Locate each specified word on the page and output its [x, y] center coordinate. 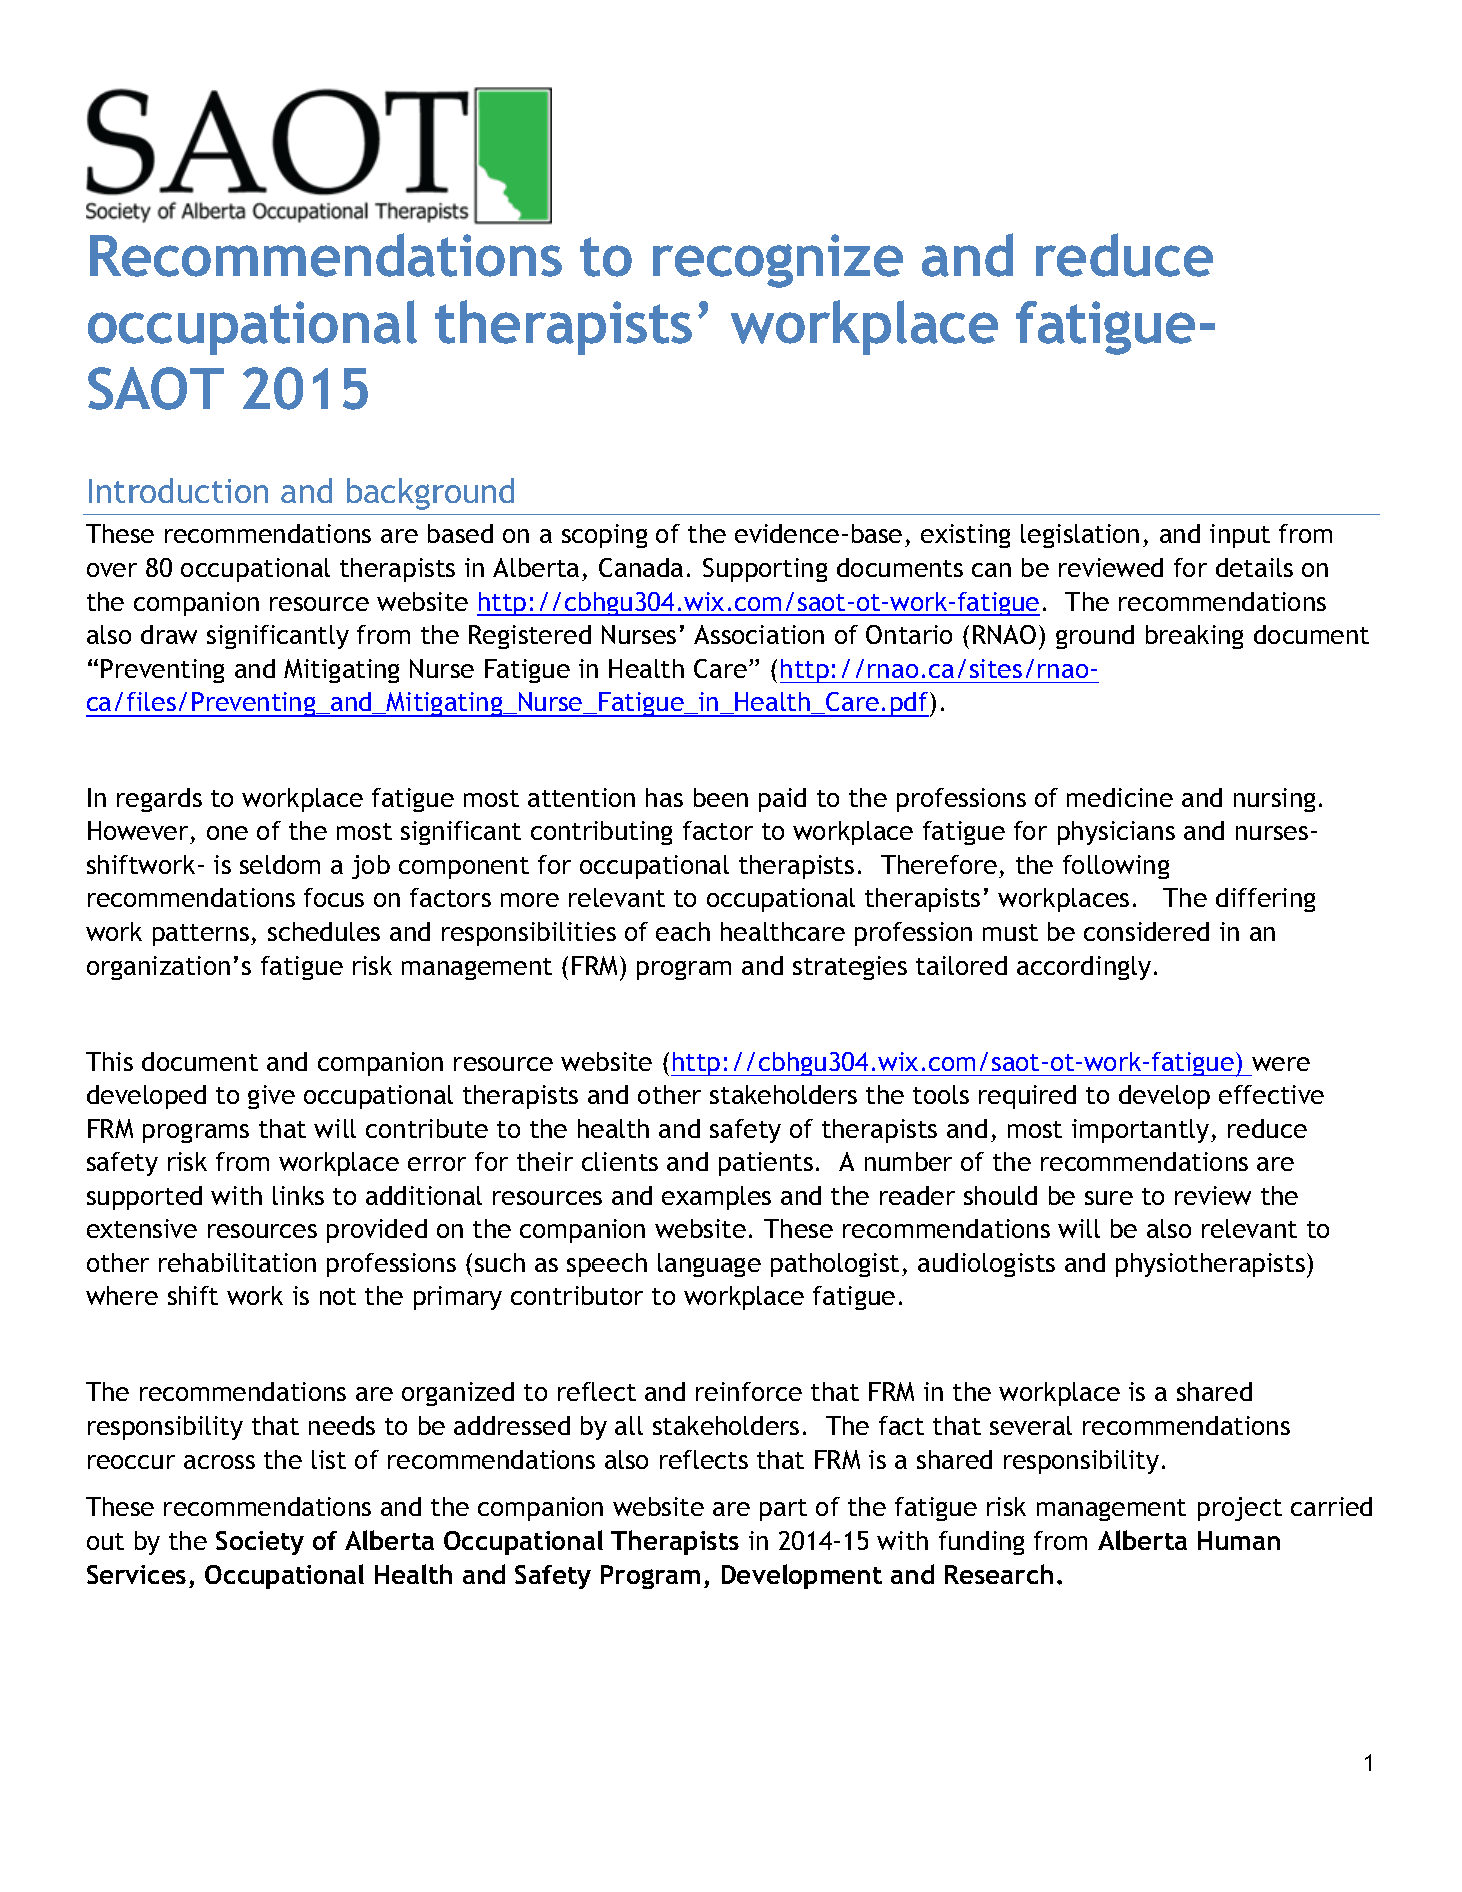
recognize [778, 261]
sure [1109, 1198]
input [1240, 536]
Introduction [178, 490]
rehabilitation [237, 1262]
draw [169, 634]
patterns [202, 935]
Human [1239, 1540]
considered [1146, 931]
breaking [1194, 637]
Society [260, 1543]
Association [759, 634]
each [683, 931]
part [783, 1510]
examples [716, 1198]
